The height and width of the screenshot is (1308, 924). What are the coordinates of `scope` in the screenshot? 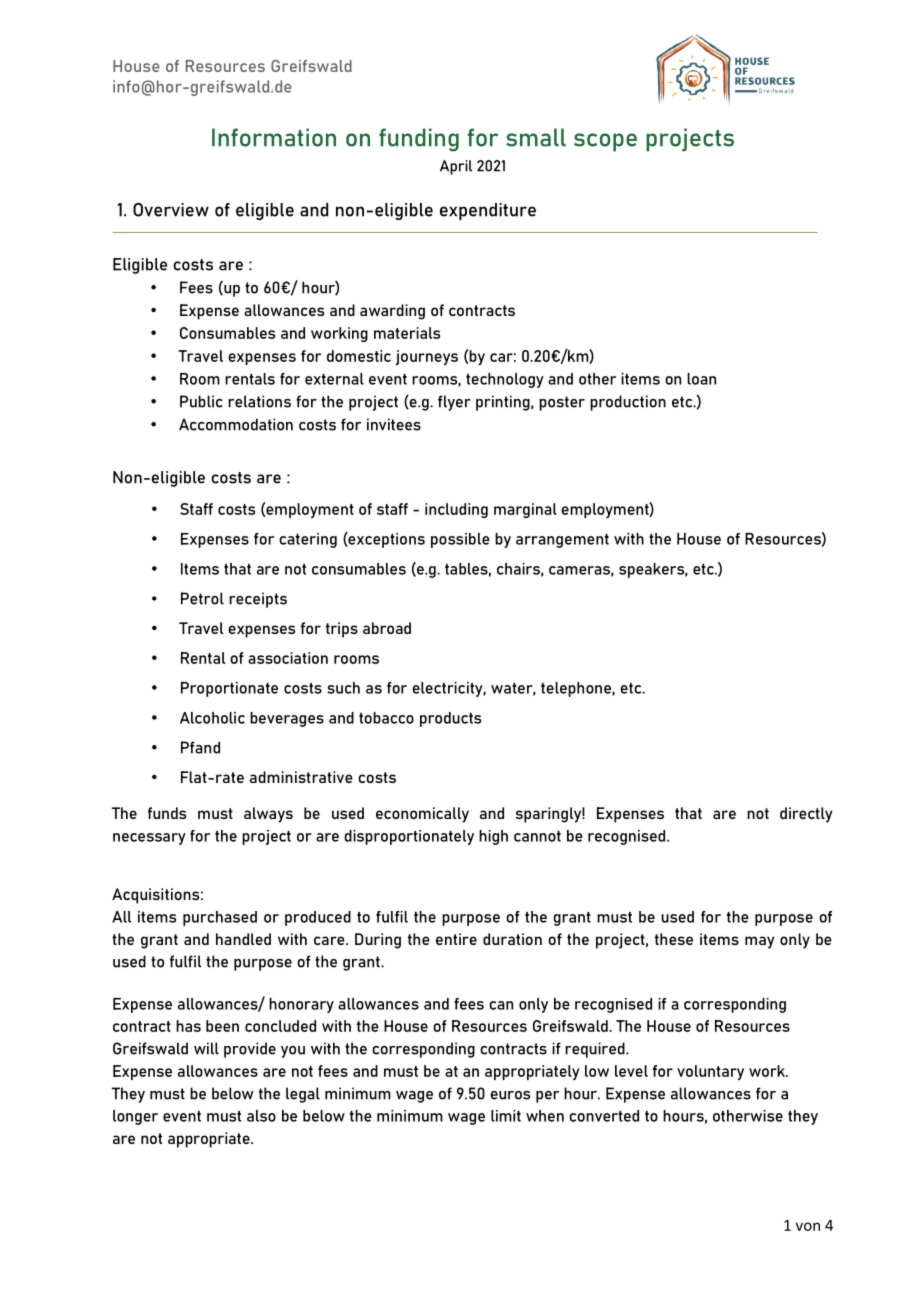 It's located at (605, 142).
